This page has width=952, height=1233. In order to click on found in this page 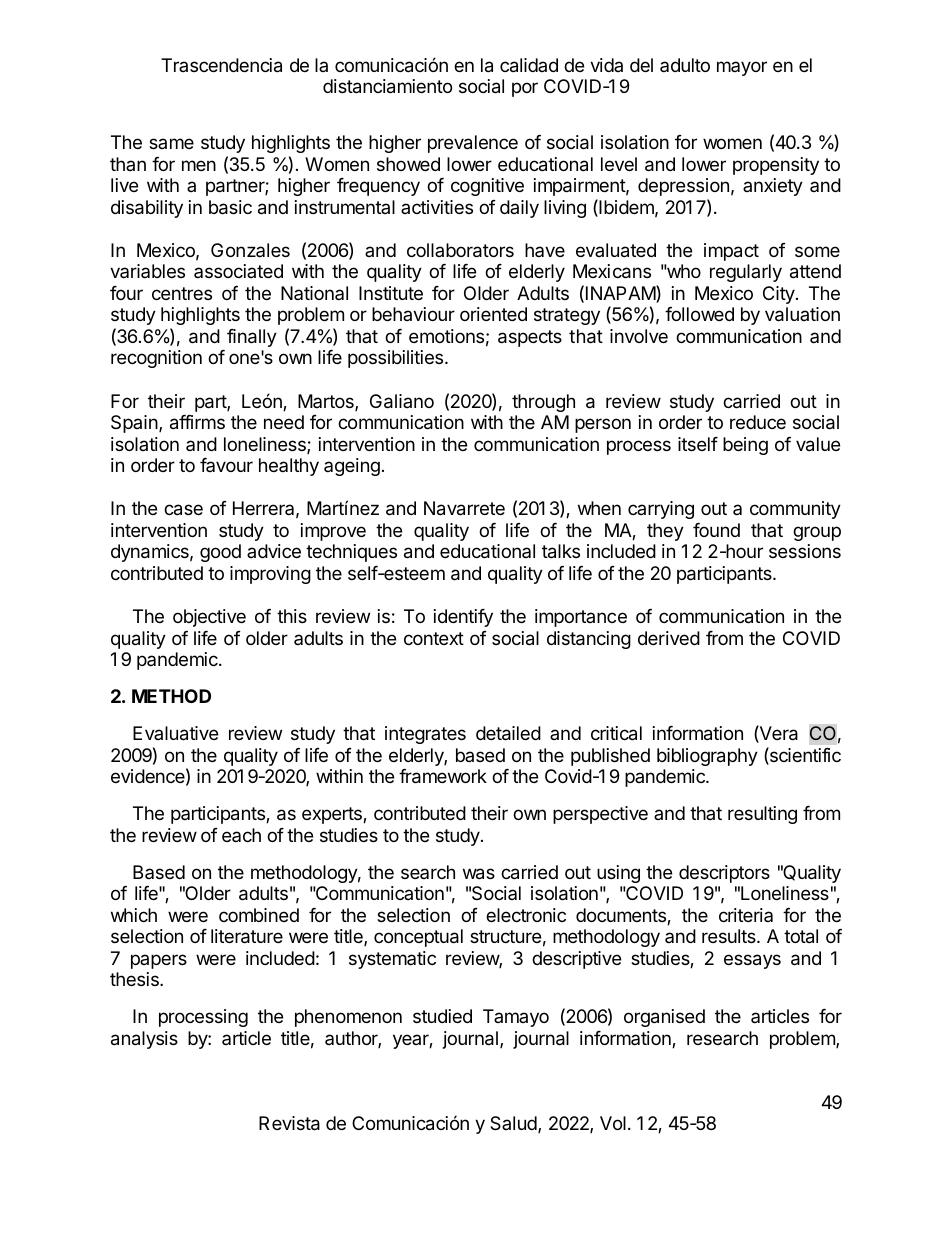, I will do `click(716, 530)`.
